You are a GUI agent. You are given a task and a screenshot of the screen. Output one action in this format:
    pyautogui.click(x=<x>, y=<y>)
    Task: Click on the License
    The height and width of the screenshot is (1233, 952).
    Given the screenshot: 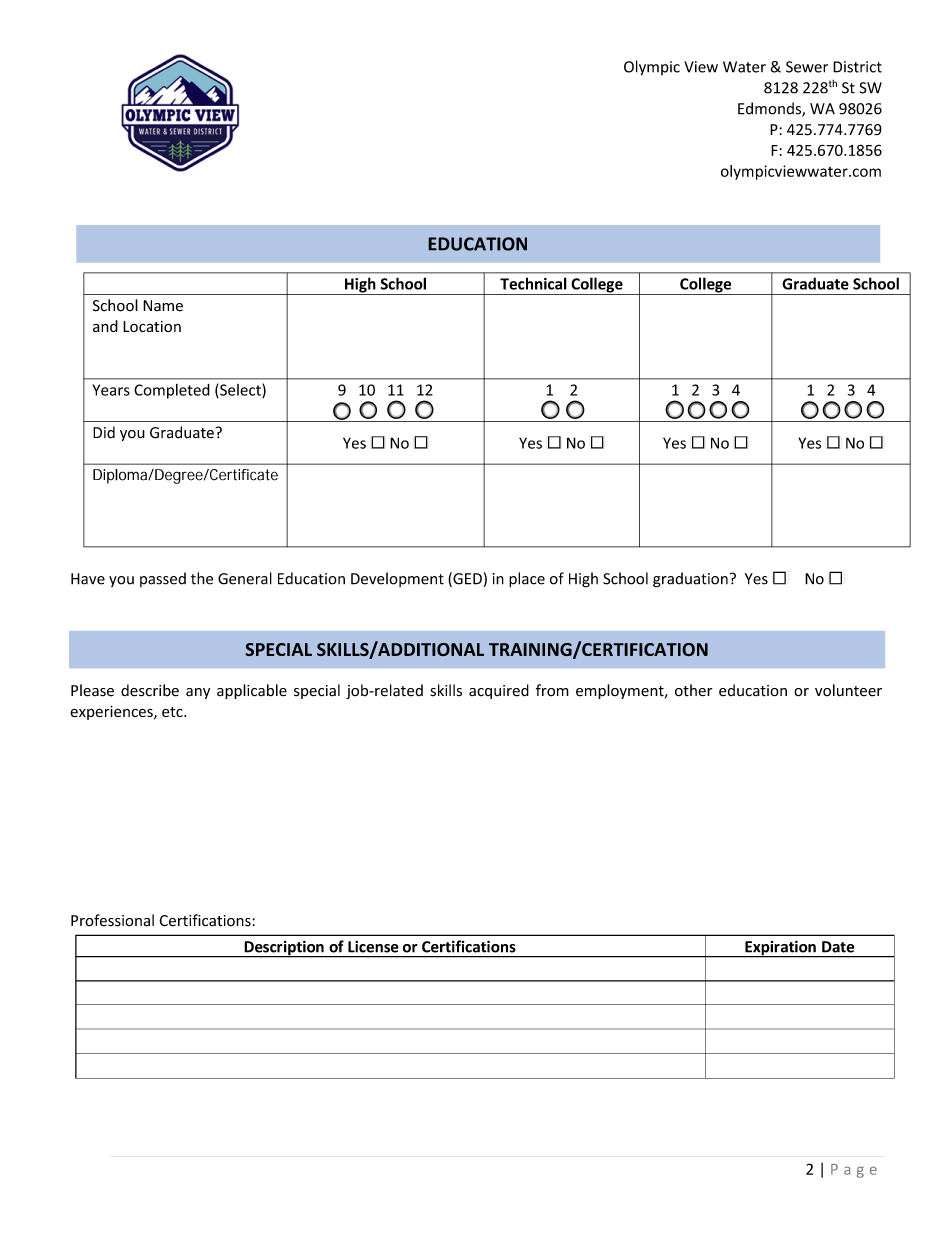 What is the action you would take?
    pyautogui.click(x=373, y=947)
